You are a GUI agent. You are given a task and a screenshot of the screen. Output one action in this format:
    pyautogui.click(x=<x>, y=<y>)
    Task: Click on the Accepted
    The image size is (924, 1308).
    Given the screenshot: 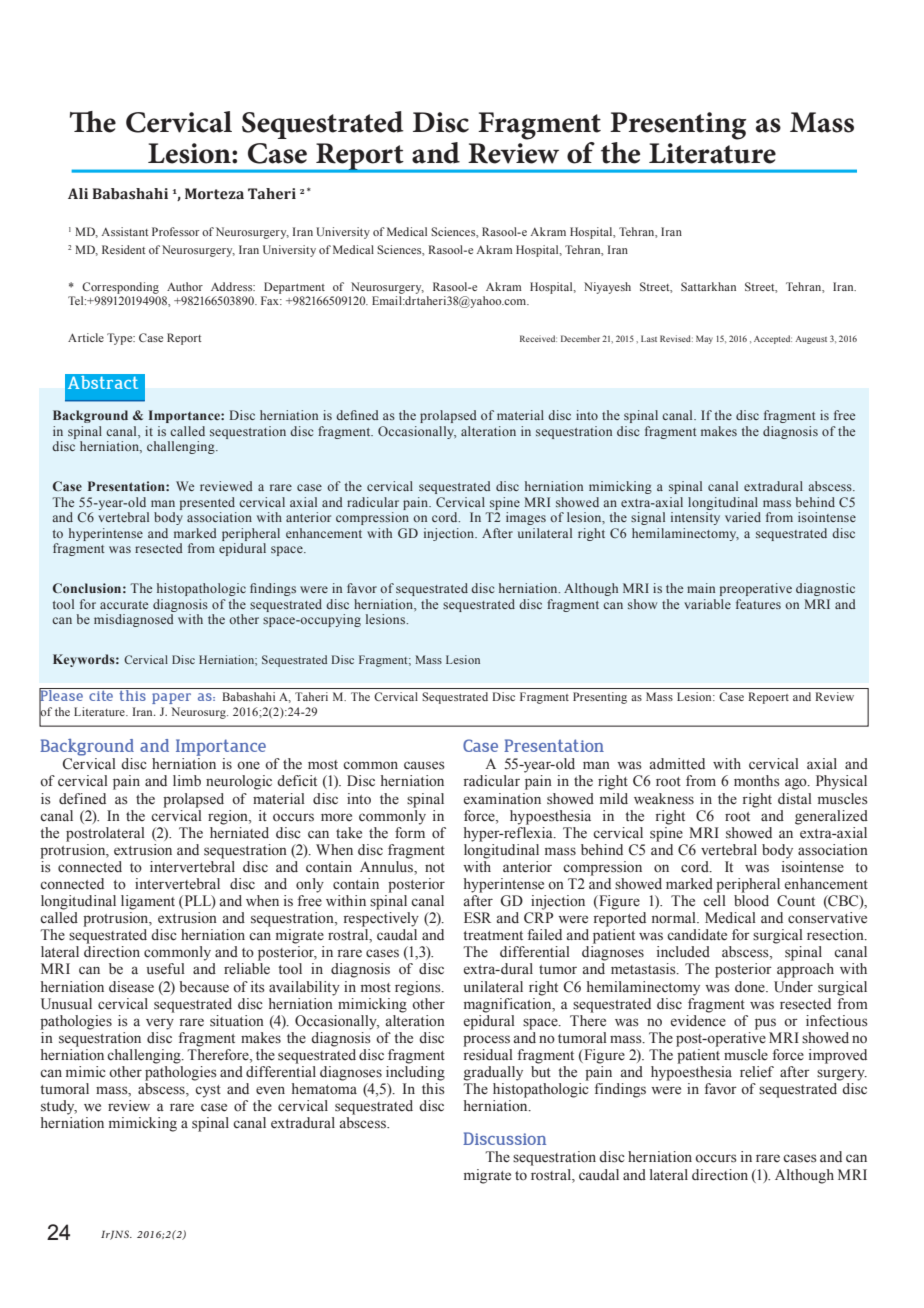 What is the action you would take?
    pyautogui.click(x=773, y=339)
